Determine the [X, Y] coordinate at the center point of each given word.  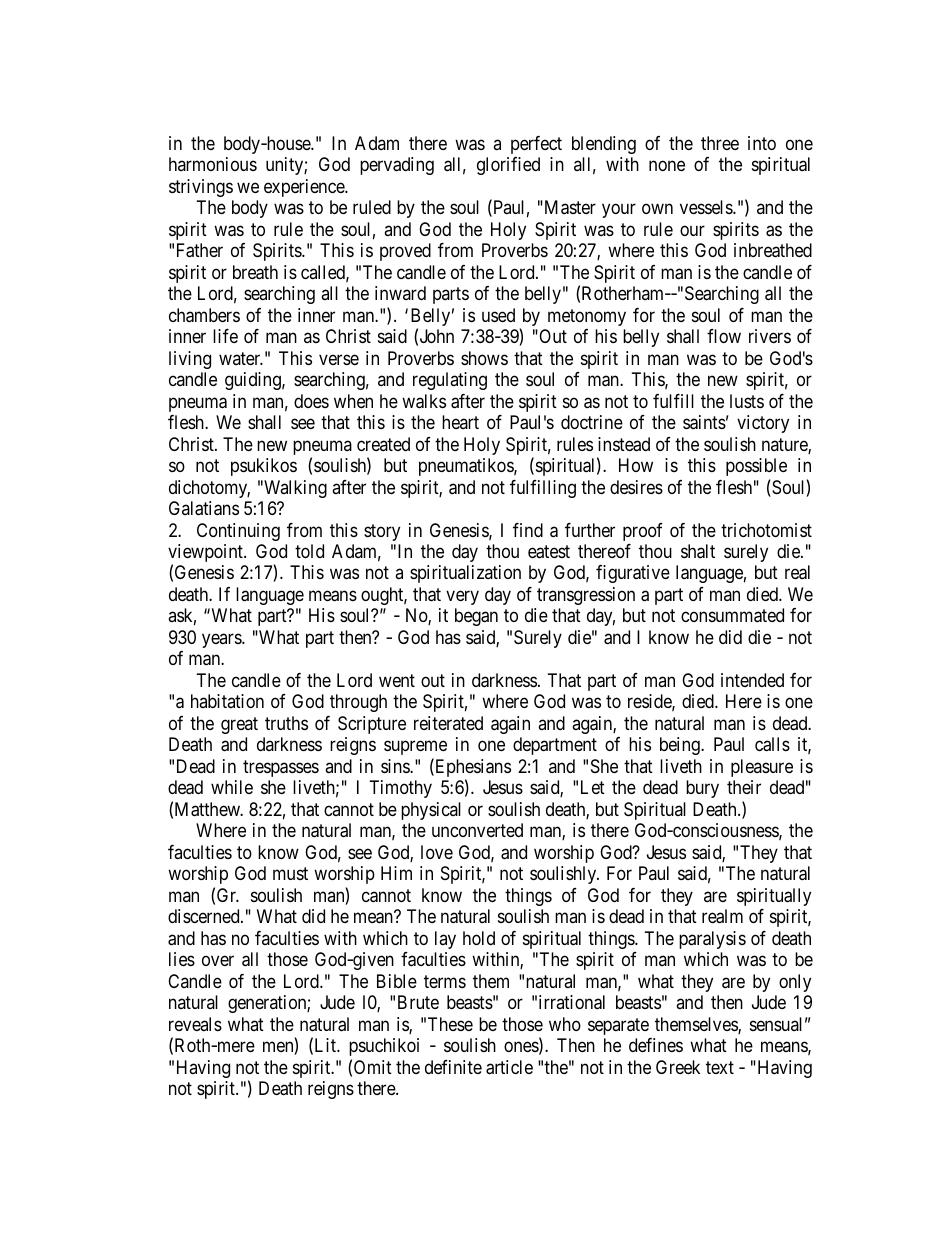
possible [756, 467]
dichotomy [209, 489]
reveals [195, 1024]
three [720, 143]
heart [460, 422]
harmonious [213, 164]
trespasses [281, 768]
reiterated [448, 723]
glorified [508, 166]
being [681, 746]
